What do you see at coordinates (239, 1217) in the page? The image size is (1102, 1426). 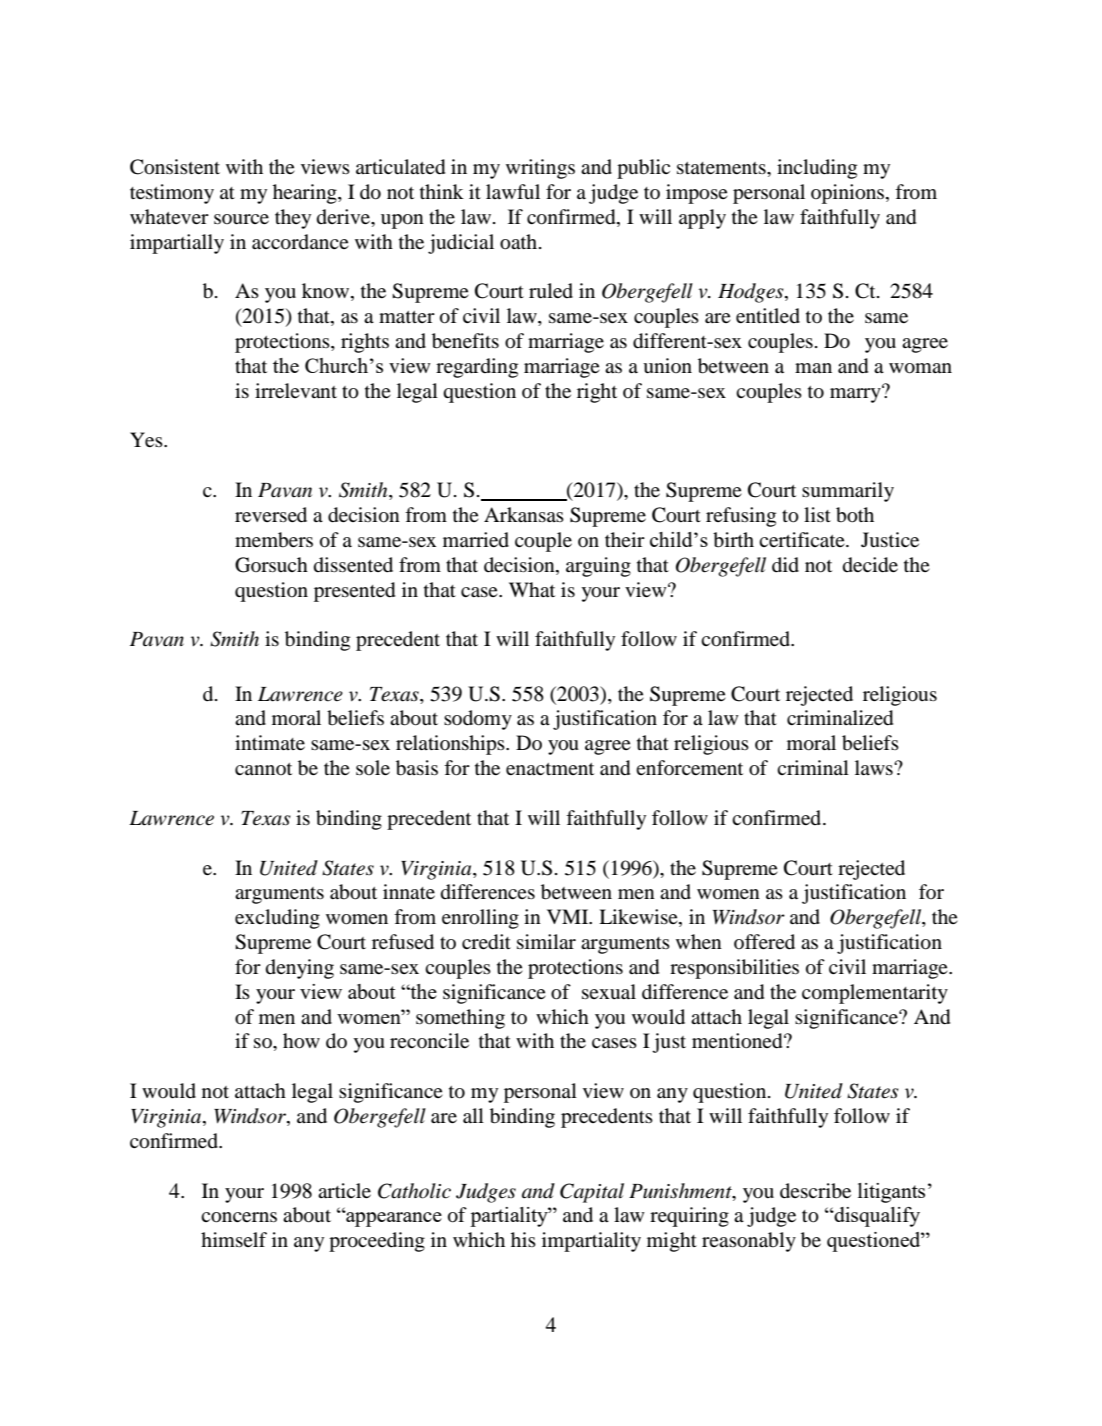 I see `concerns` at bounding box center [239, 1217].
